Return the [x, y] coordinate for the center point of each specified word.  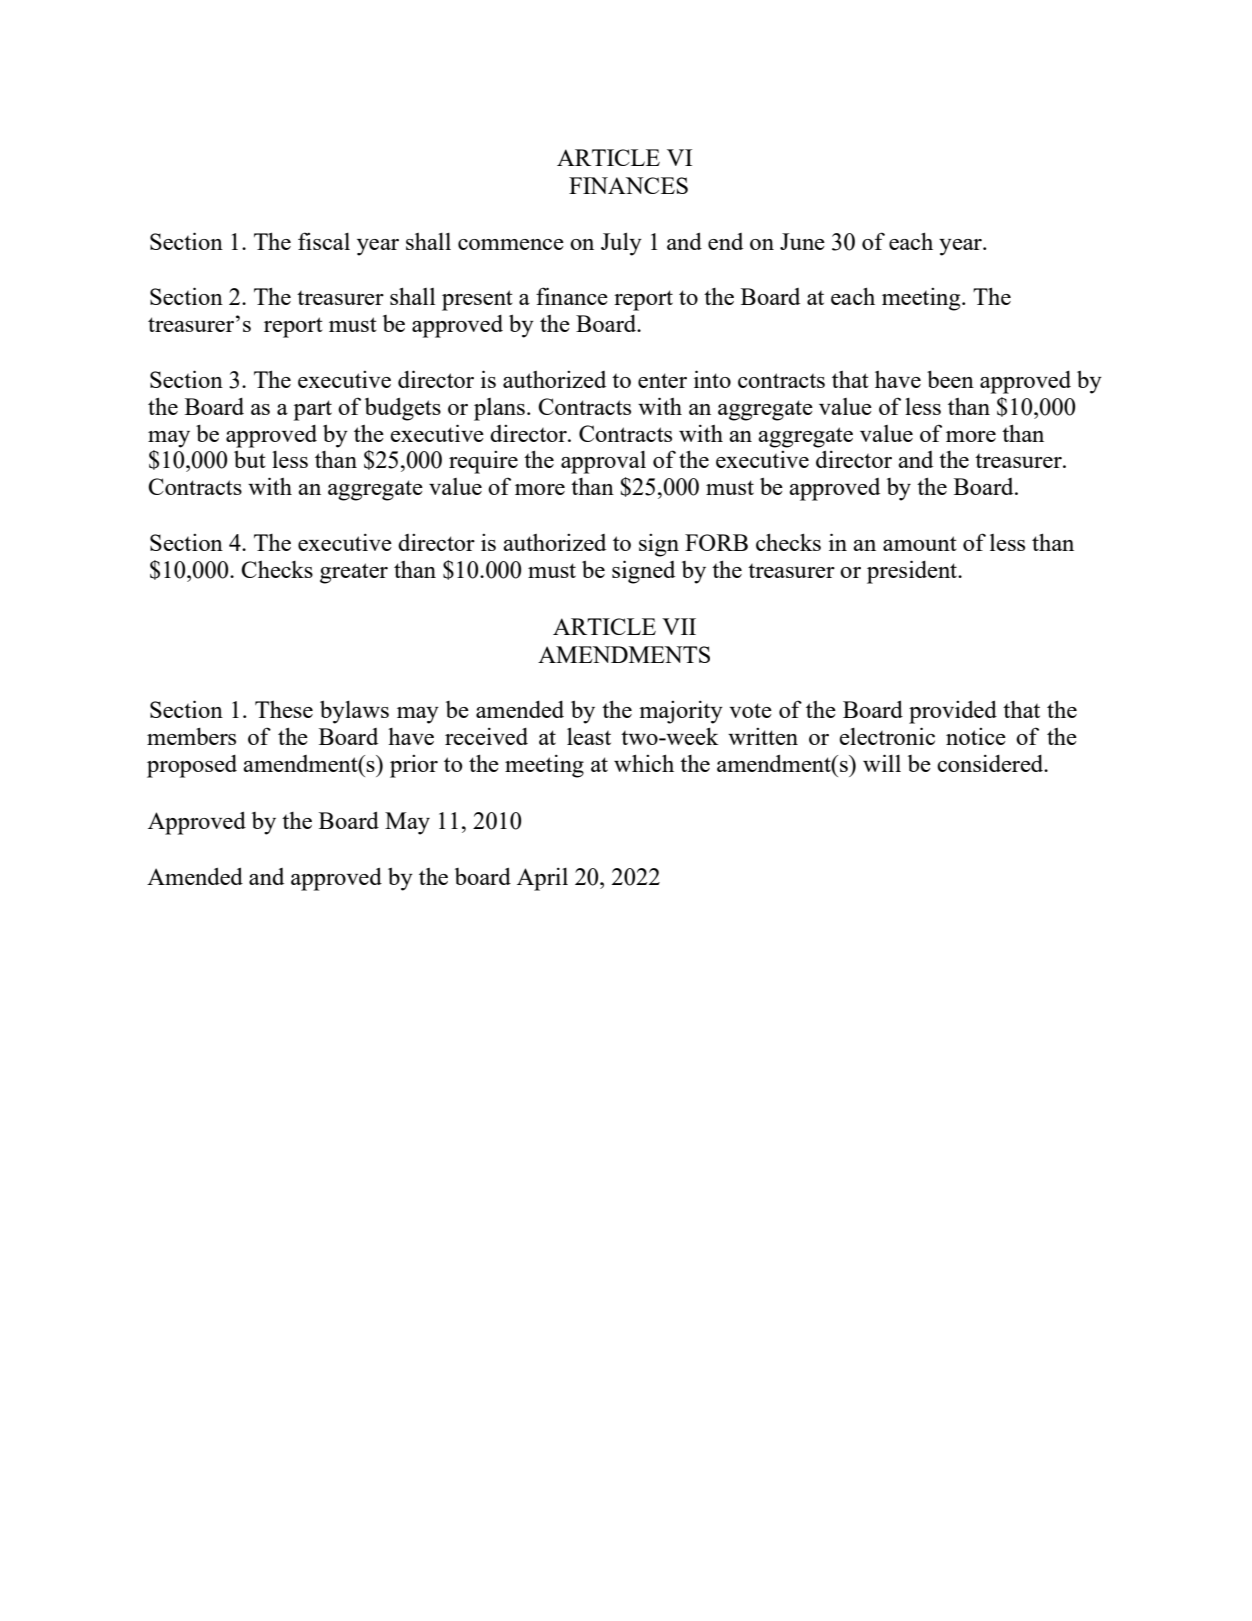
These [284, 709]
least [589, 736]
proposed [192, 766]
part [313, 410]
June [802, 241]
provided [953, 712]
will [882, 763]
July [621, 244]
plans [499, 409]
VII [679, 626]
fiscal [324, 241]
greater [354, 573]
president [913, 572]
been [950, 379]
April [542, 879]
